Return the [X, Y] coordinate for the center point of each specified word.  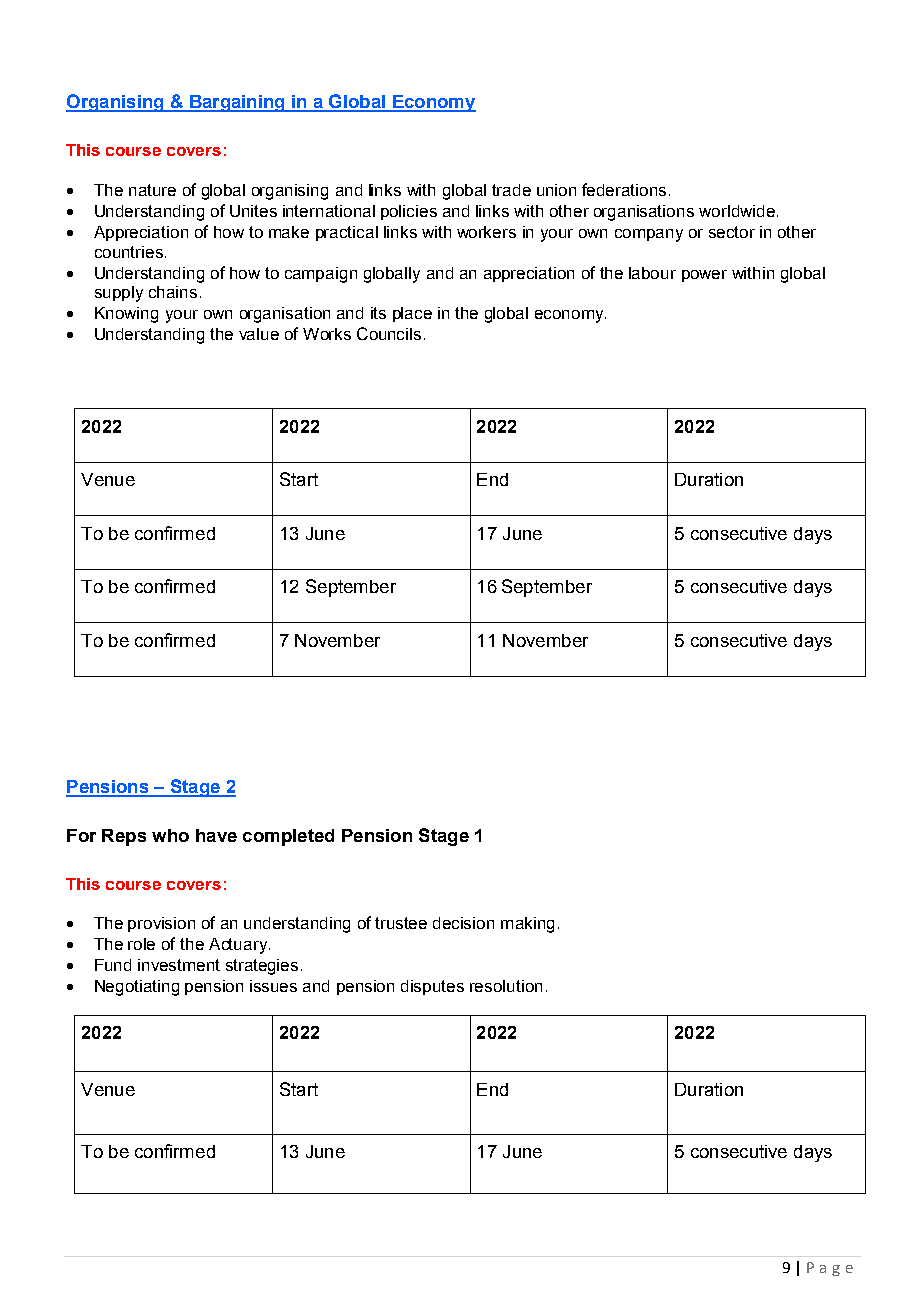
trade [511, 190]
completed [288, 837]
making [527, 925]
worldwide [737, 211]
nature [152, 190]
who [170, 835]
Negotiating [137, 988]
